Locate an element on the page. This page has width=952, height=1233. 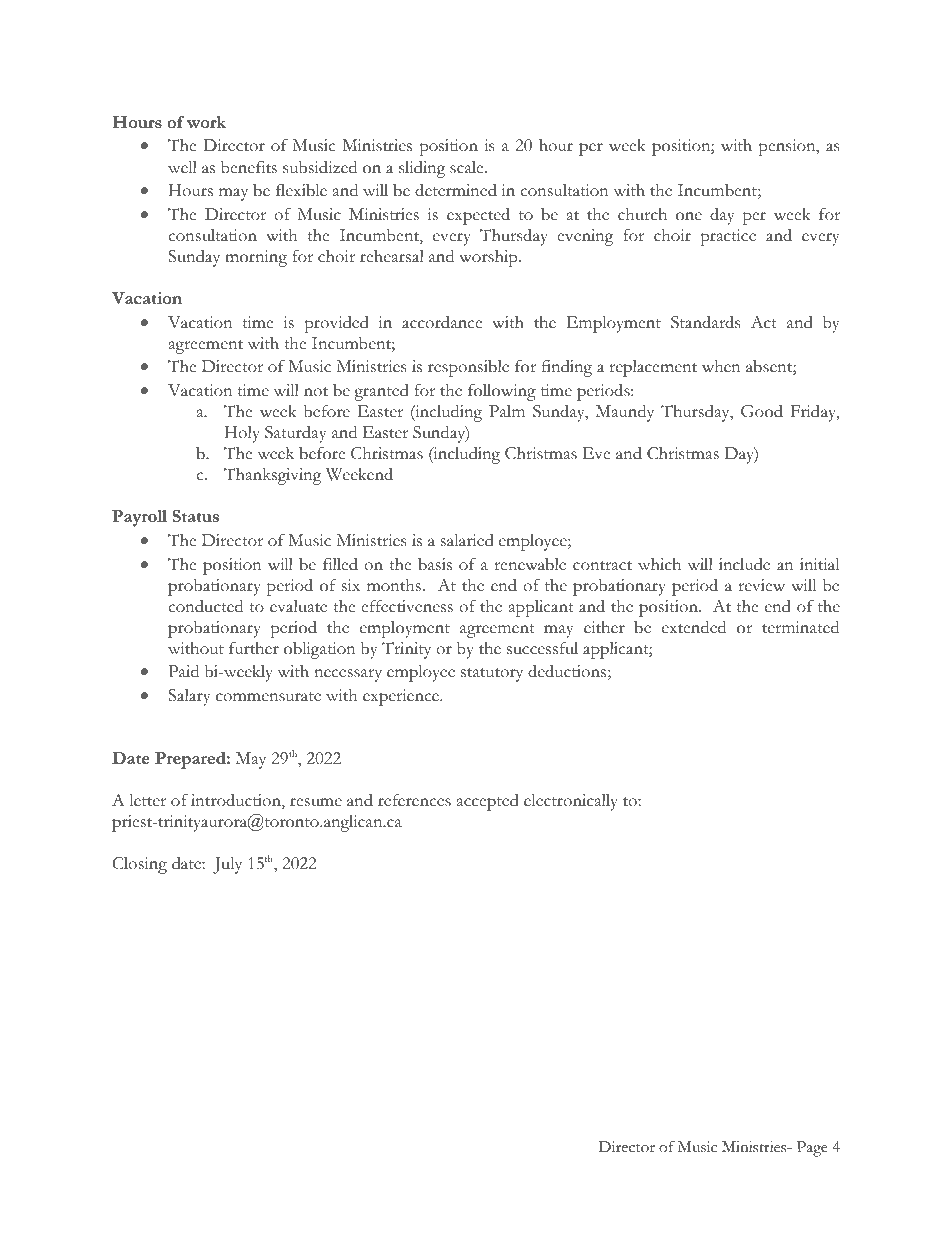
salaried is located at coordinates (467, 540).
